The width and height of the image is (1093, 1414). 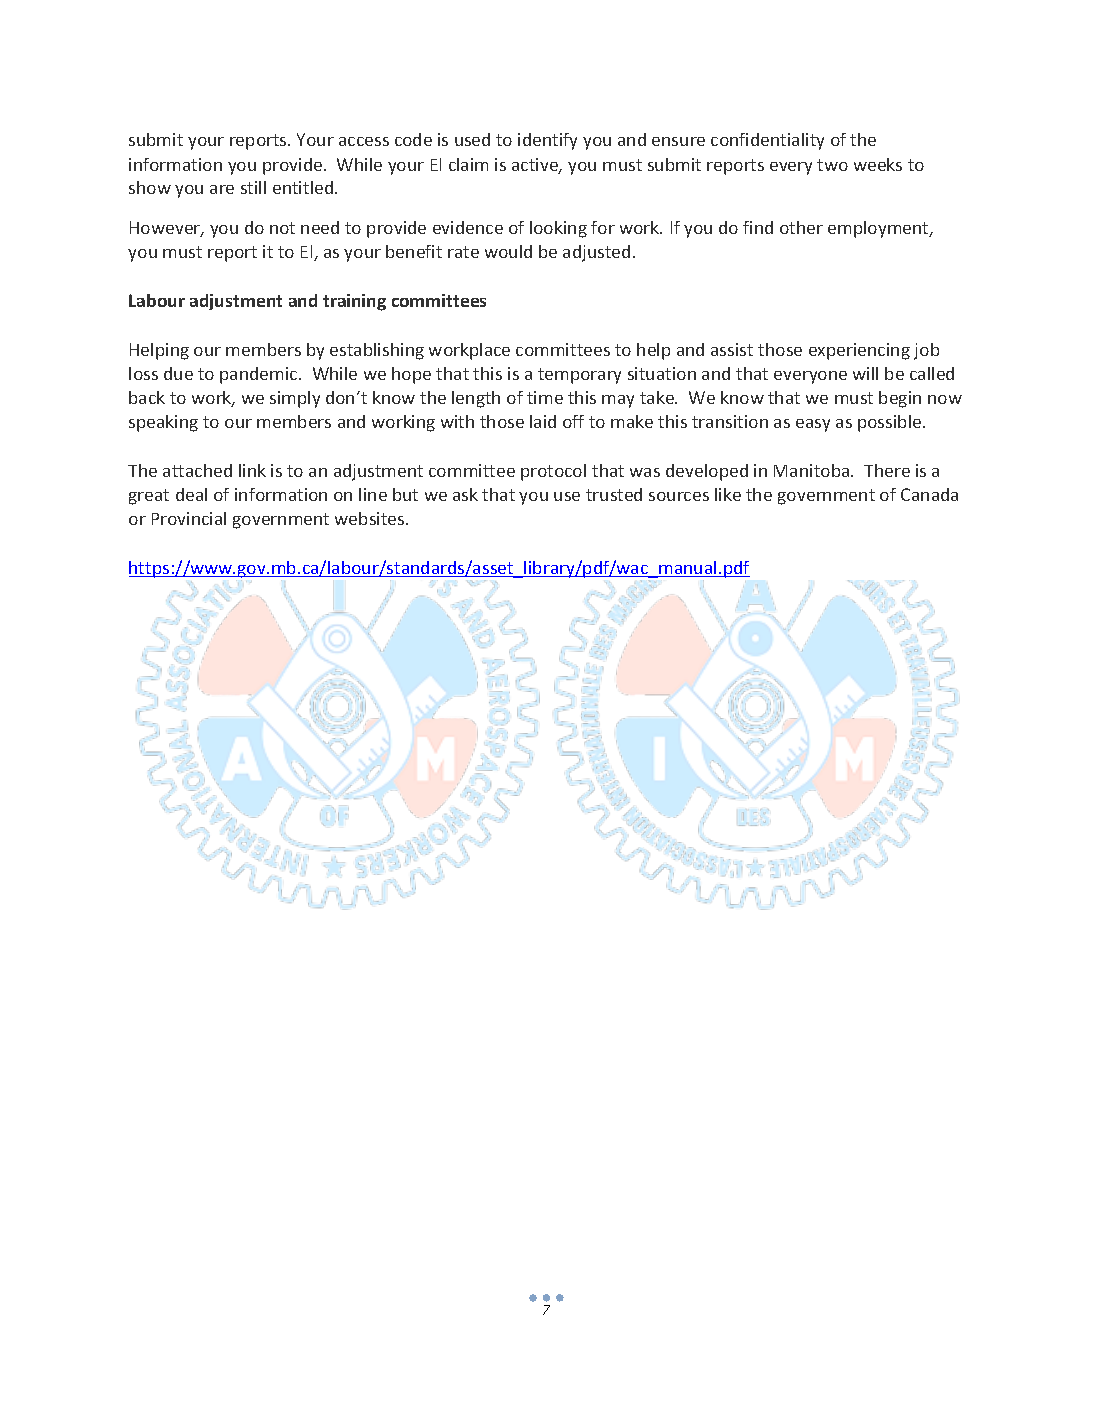 I want to click on training, so click(x=354, y=302).
